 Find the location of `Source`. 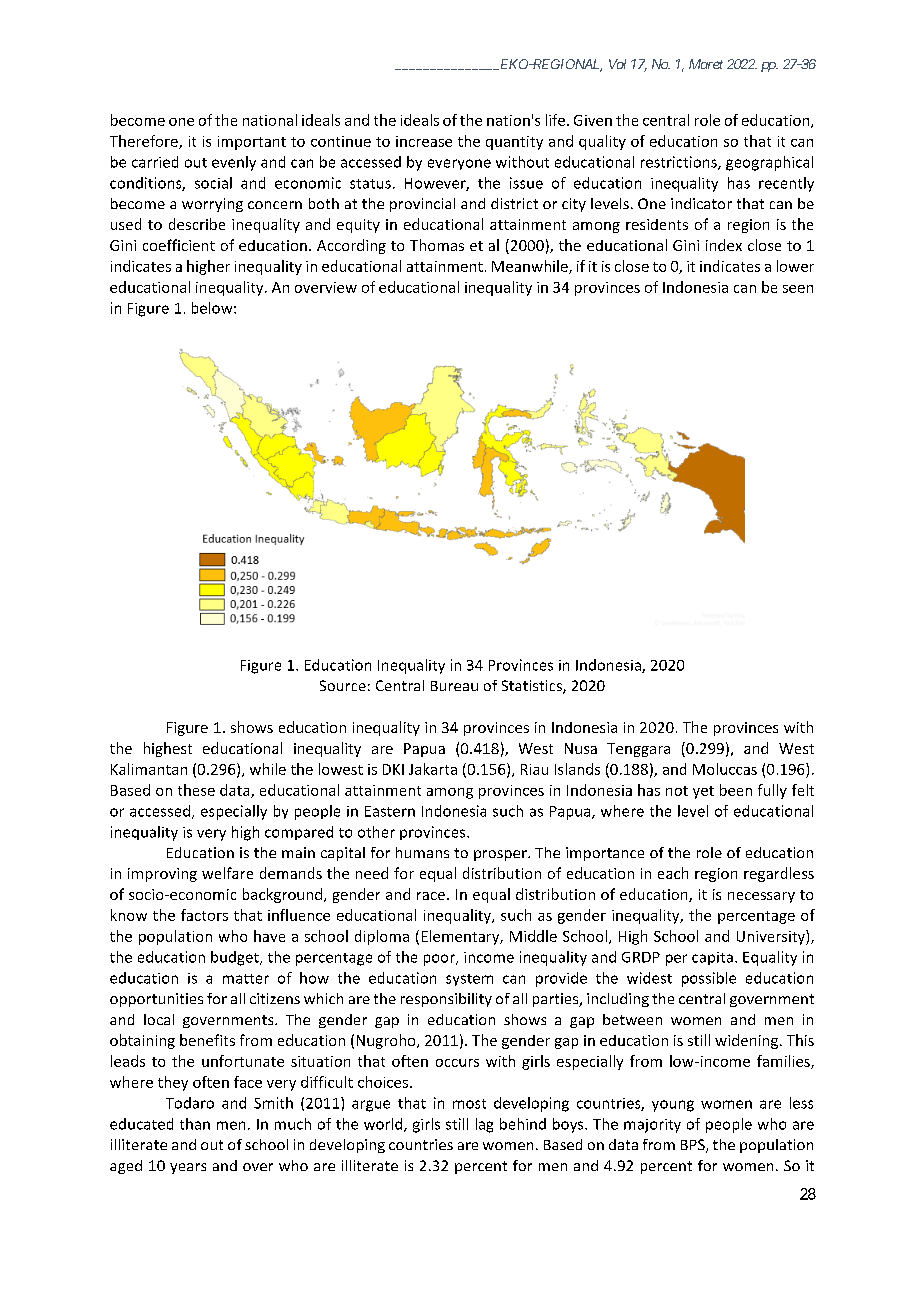

Source is located at coordinates (343, 685).
